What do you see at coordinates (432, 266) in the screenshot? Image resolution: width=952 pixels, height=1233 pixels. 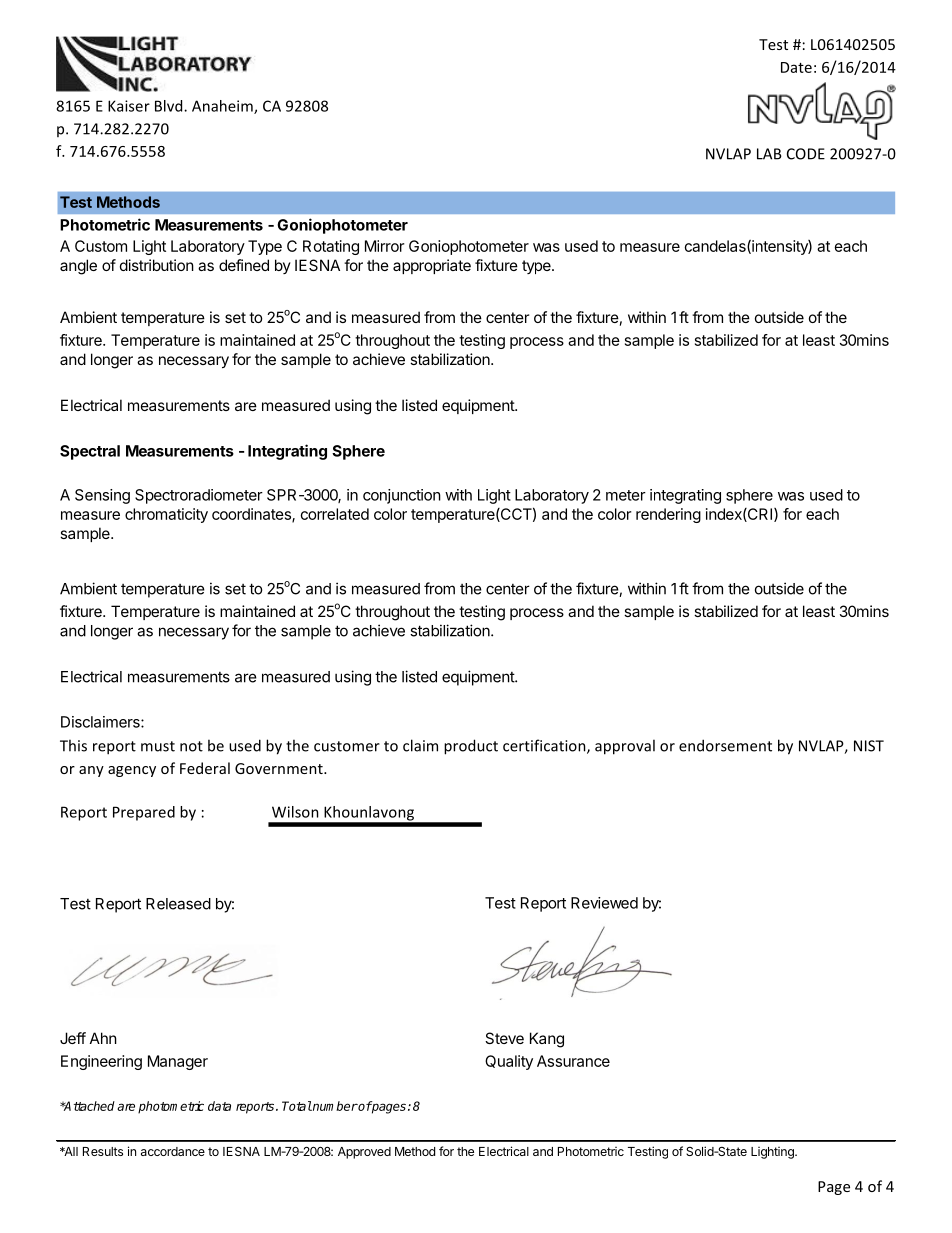 I see `appropriate` at bounding box center [432, 266].
